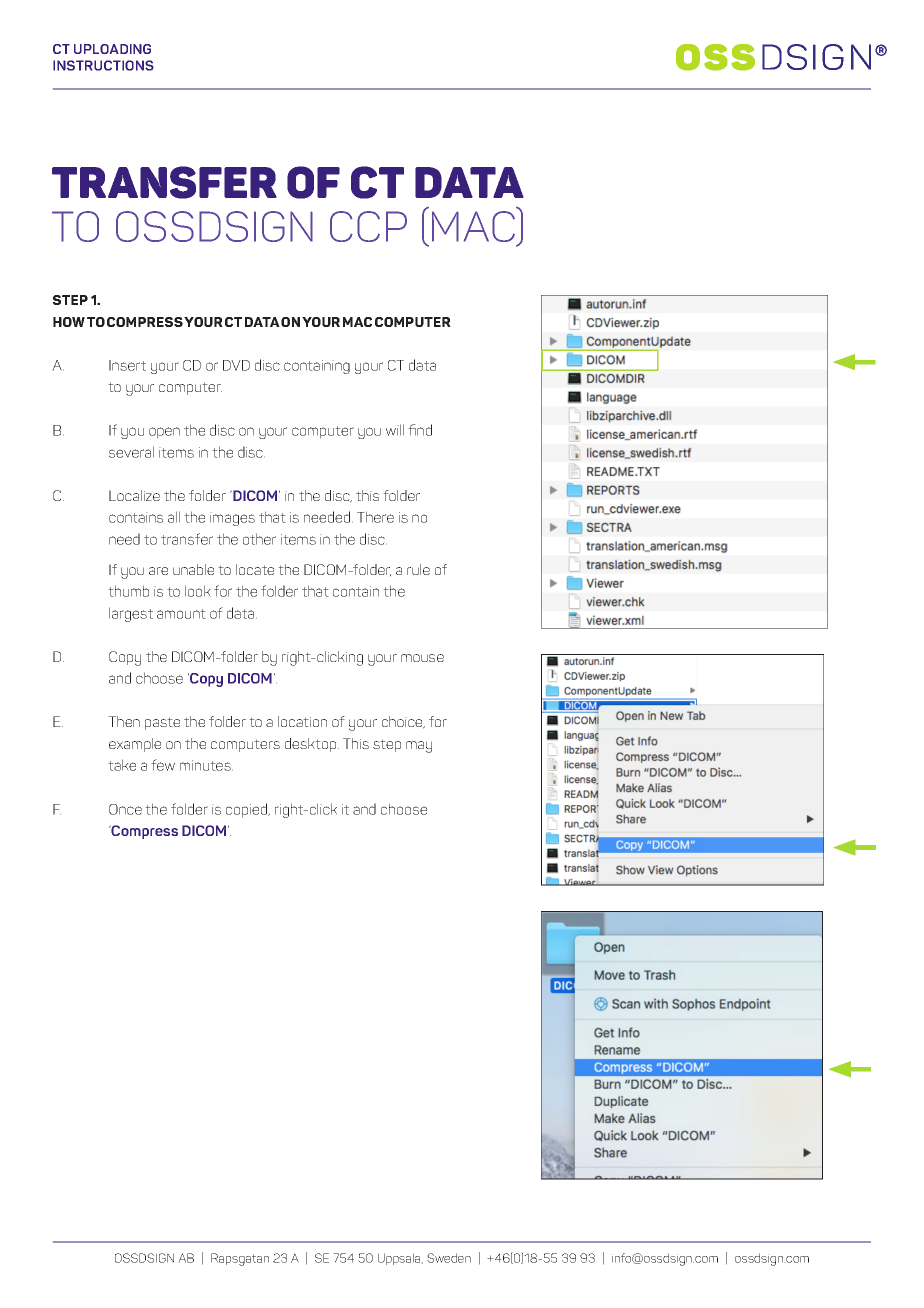 The image size is (924, 1308). I want to click on Once, so click(125, 809).
